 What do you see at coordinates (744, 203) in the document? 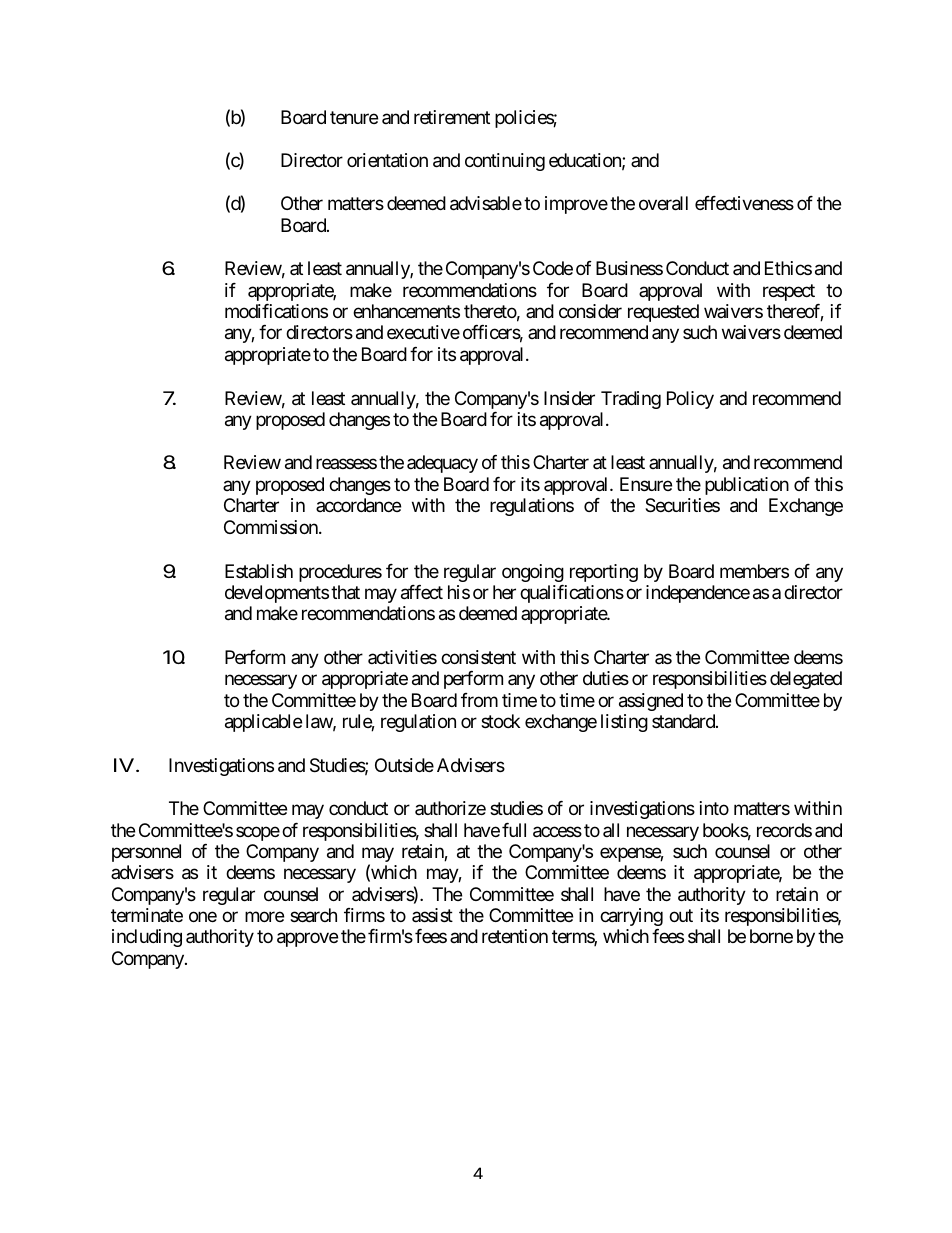
I see `effectiveness` at bounding box center [744, 203].
